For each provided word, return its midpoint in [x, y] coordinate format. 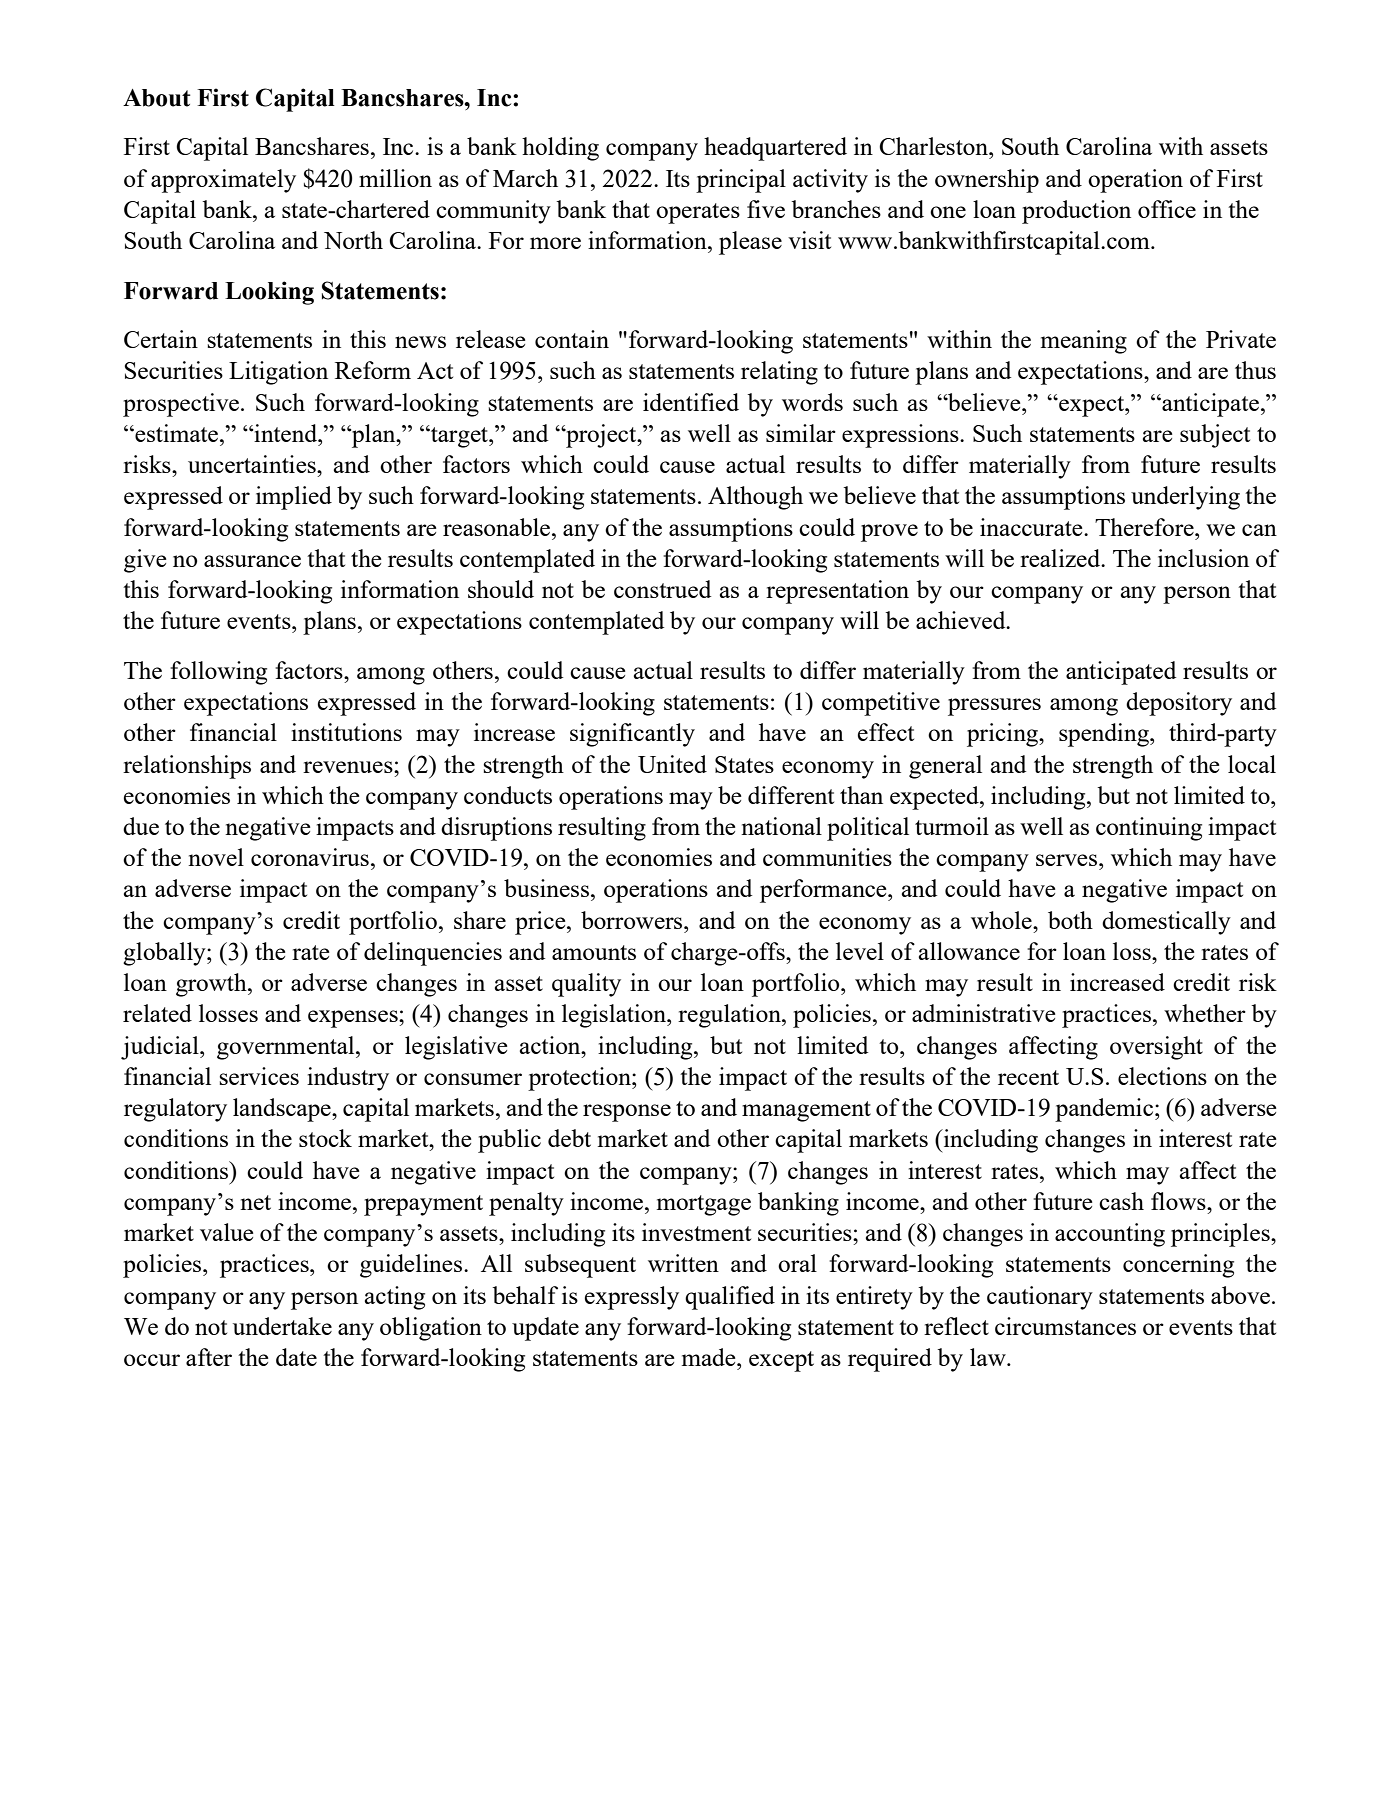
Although [755, 498]
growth [212, 985]
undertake [282, 1326]
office [1167, 209]
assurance [252, 561]
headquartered [775, 149]
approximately [223, 181]
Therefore [1145, 527]
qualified [730, 1298]
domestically [1166, 923]
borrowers [633, 920]
